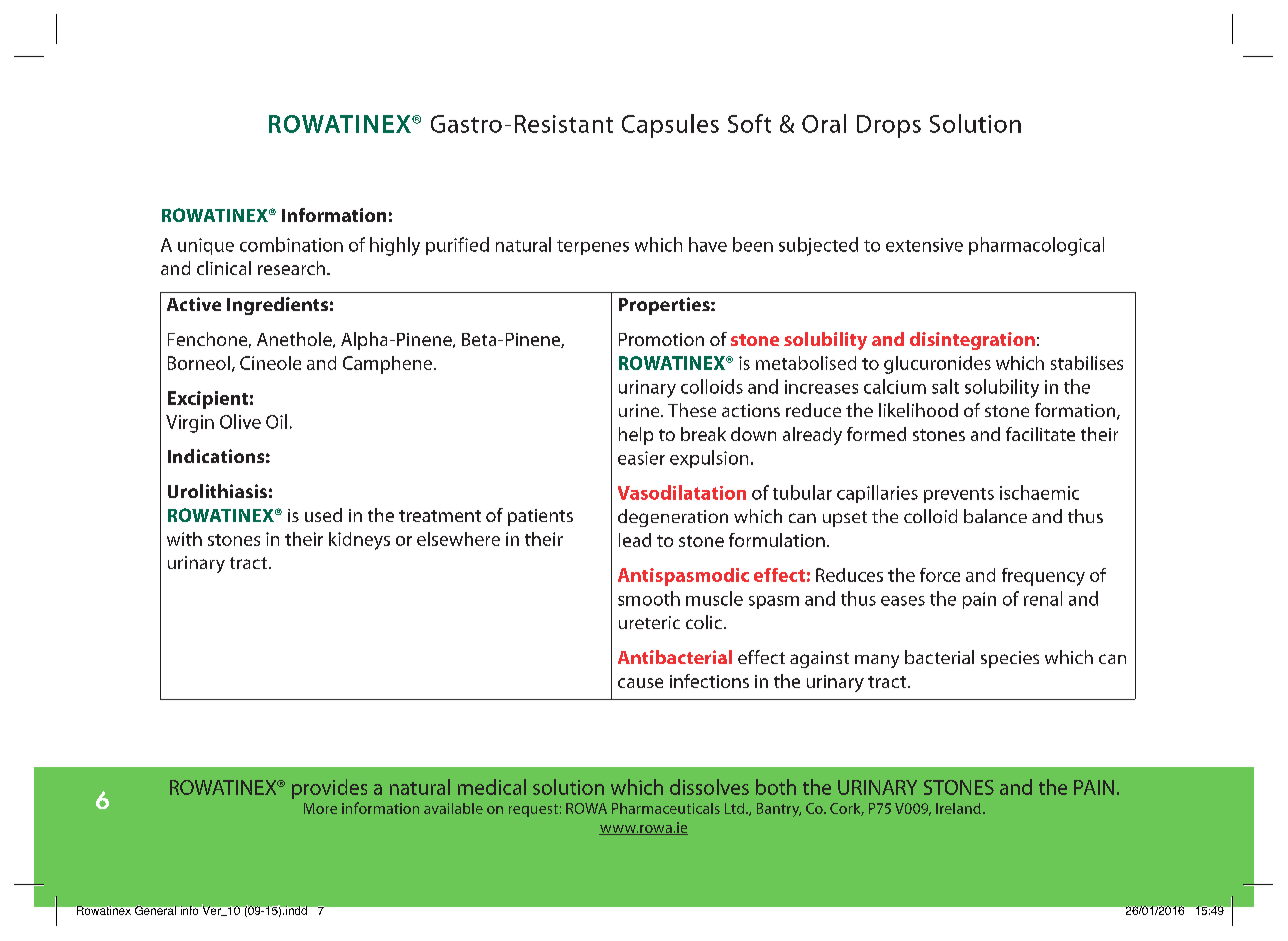 Image resolution: width=1288 pixels, height=941 pixels. I want to click on easier, so click(641, 458).
